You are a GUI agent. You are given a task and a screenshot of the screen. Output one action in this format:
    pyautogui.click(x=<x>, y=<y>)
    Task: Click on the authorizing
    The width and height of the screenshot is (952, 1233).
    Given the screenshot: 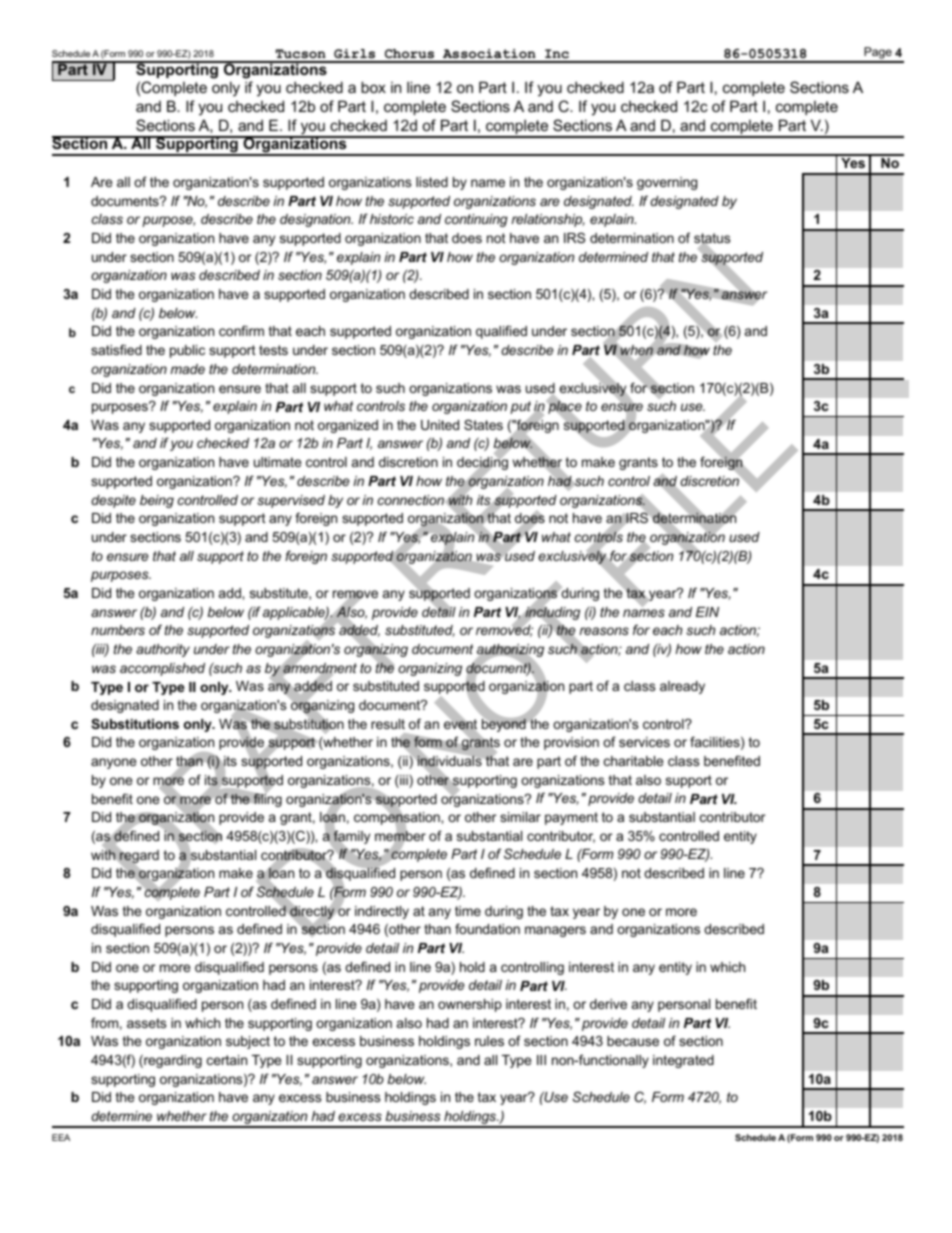 What is the action you would take?
    pyautogui.click(x=510, y=652)
